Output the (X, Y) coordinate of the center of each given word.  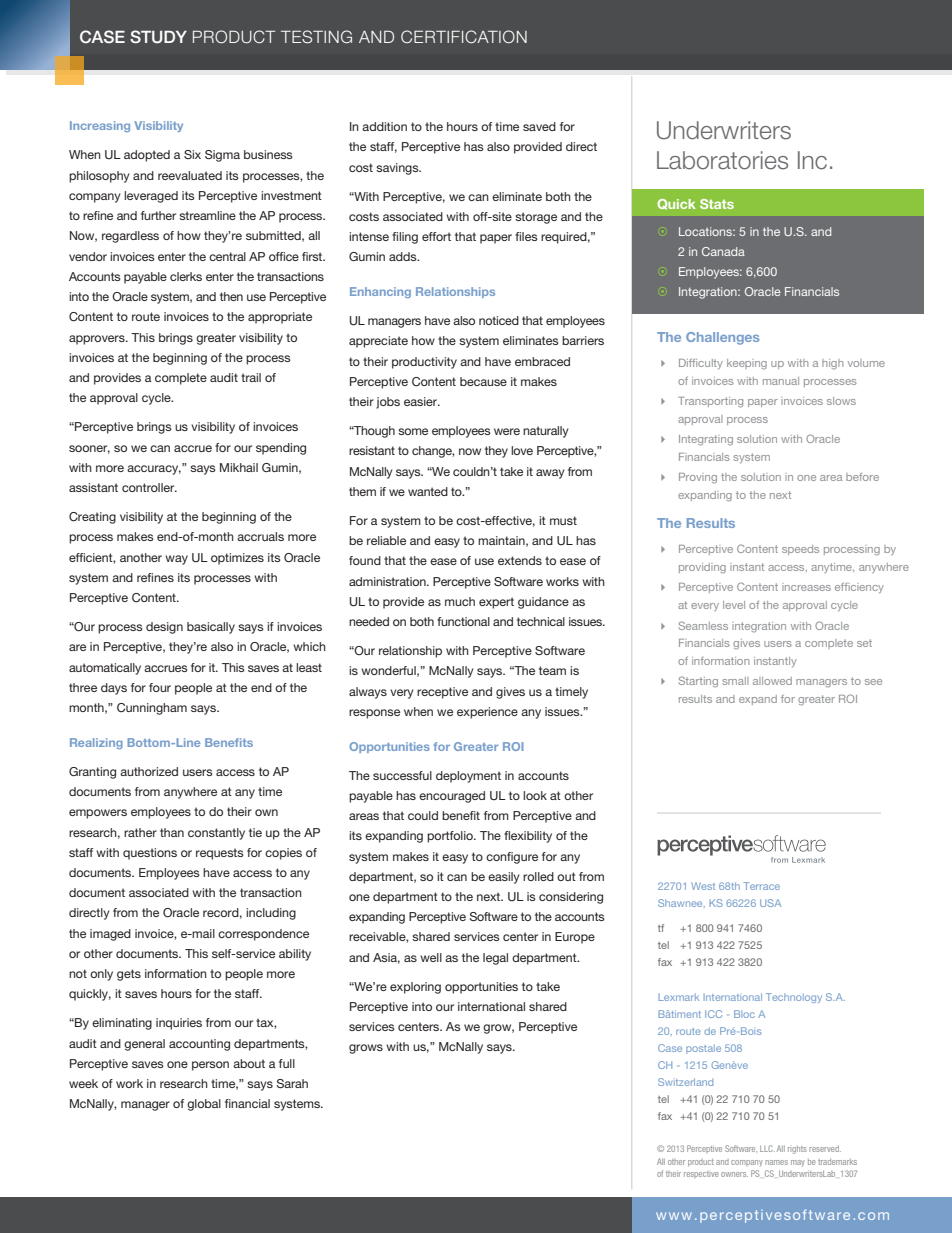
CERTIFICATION (464, 36)
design (164, 628)
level (734, 605)
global (204, 1105)
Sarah (292, 1083)
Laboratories (722, 160)
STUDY (158, 37)
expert (496, 603)
